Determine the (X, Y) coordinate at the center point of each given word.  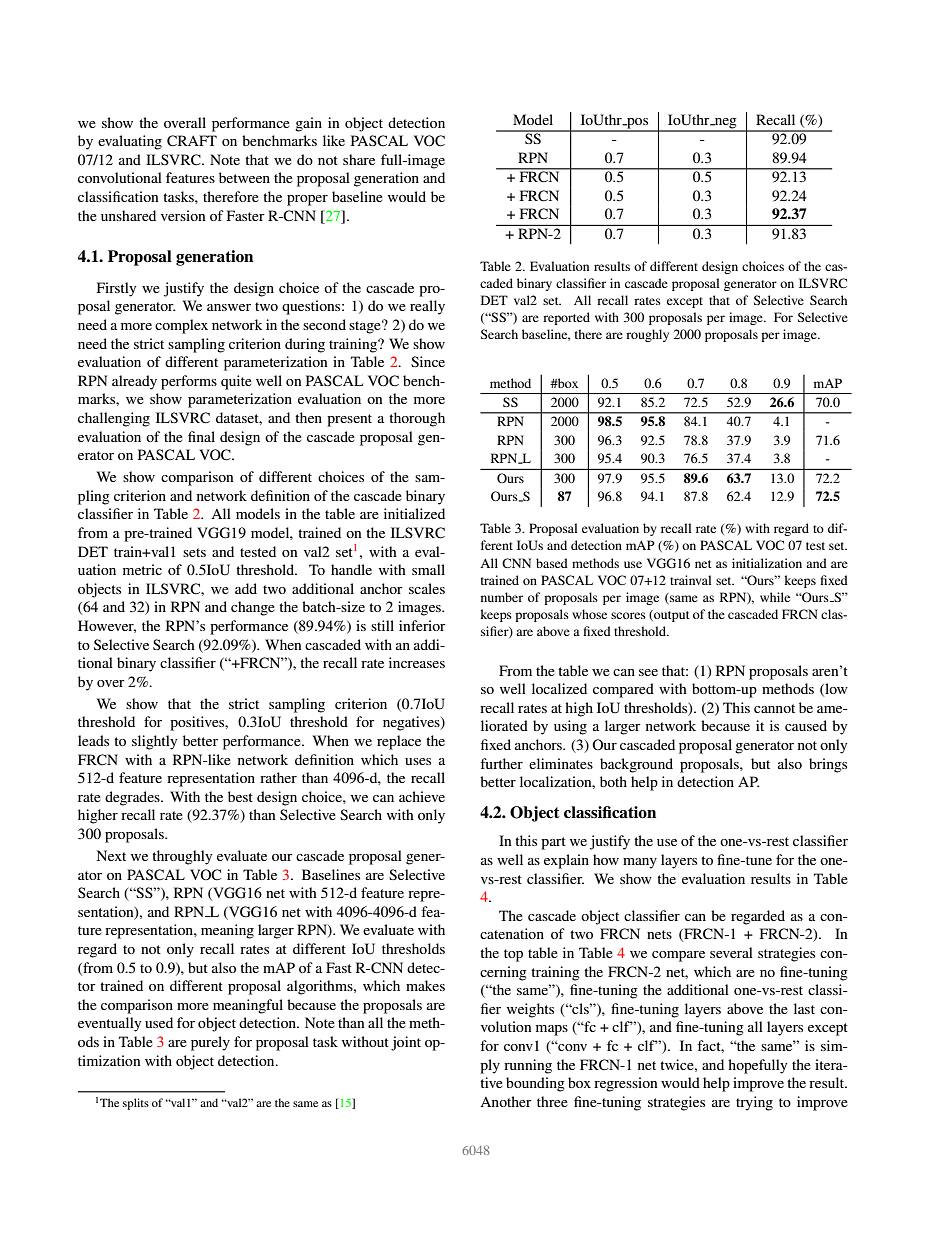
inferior (422, 625)
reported (566, 318)
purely (210, 1043)
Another (506, 1101)
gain (308, 124)
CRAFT (192, 141)
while (775, 597)
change (253, 608)
